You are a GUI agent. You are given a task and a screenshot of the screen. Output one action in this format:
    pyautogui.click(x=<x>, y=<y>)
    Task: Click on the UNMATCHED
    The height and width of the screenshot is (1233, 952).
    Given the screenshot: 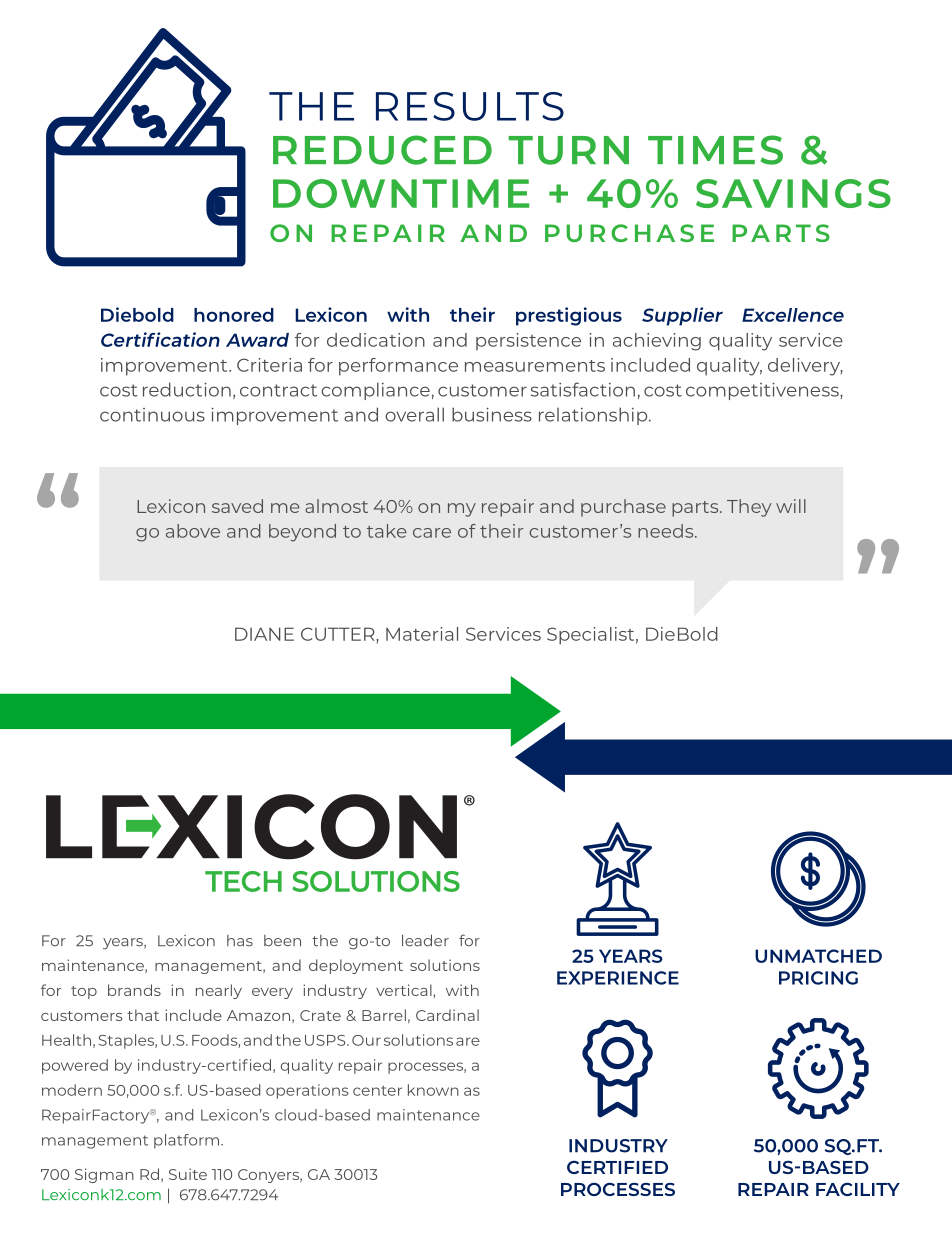 What is the action you would take?
    pyautogui.click(x=818, y=956)
